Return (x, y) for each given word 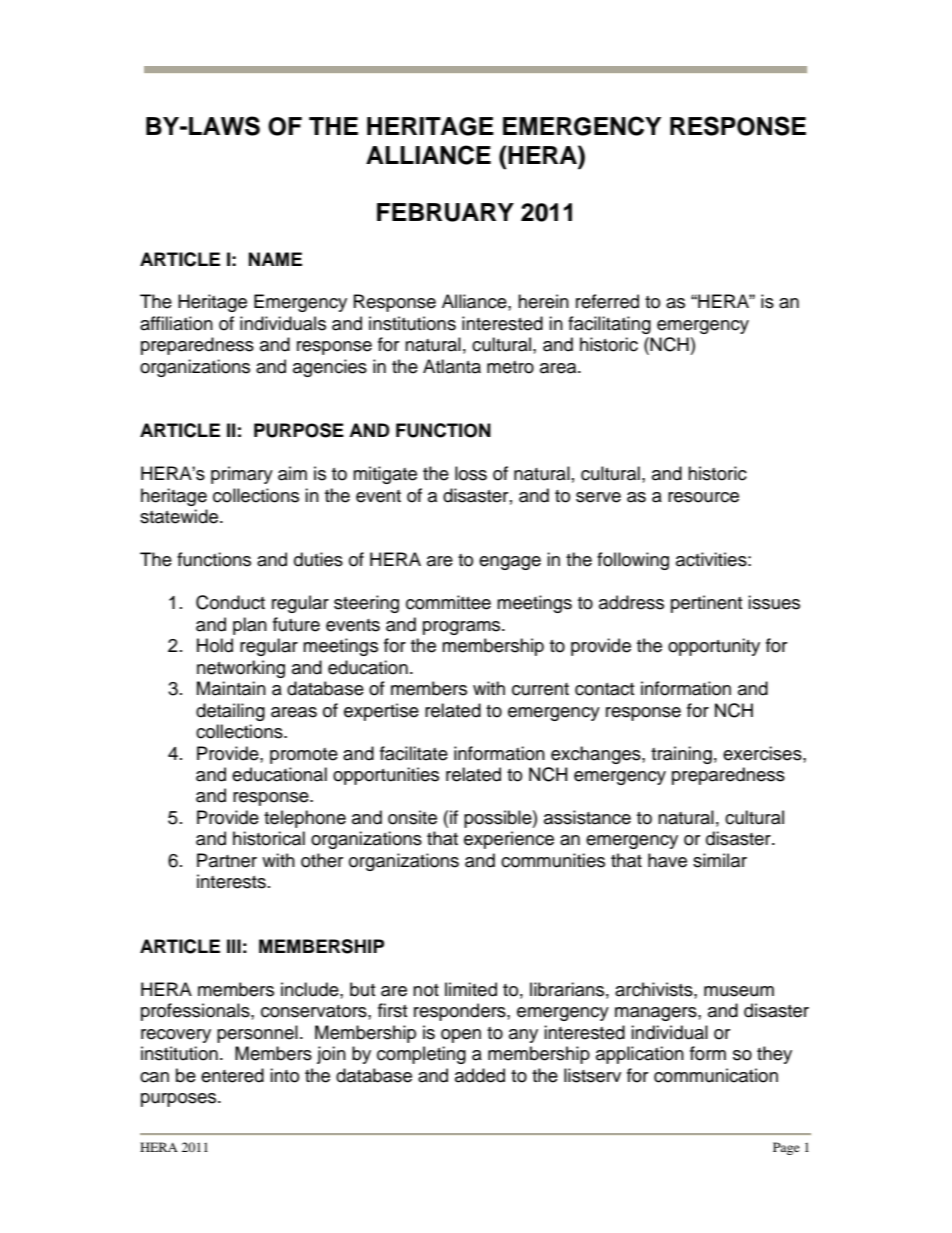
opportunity (714, 647)
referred (607, 301)
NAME (275, 259)
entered (232, 1075)
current (540, 689)
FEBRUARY (445, 212)
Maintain (231, 688)
